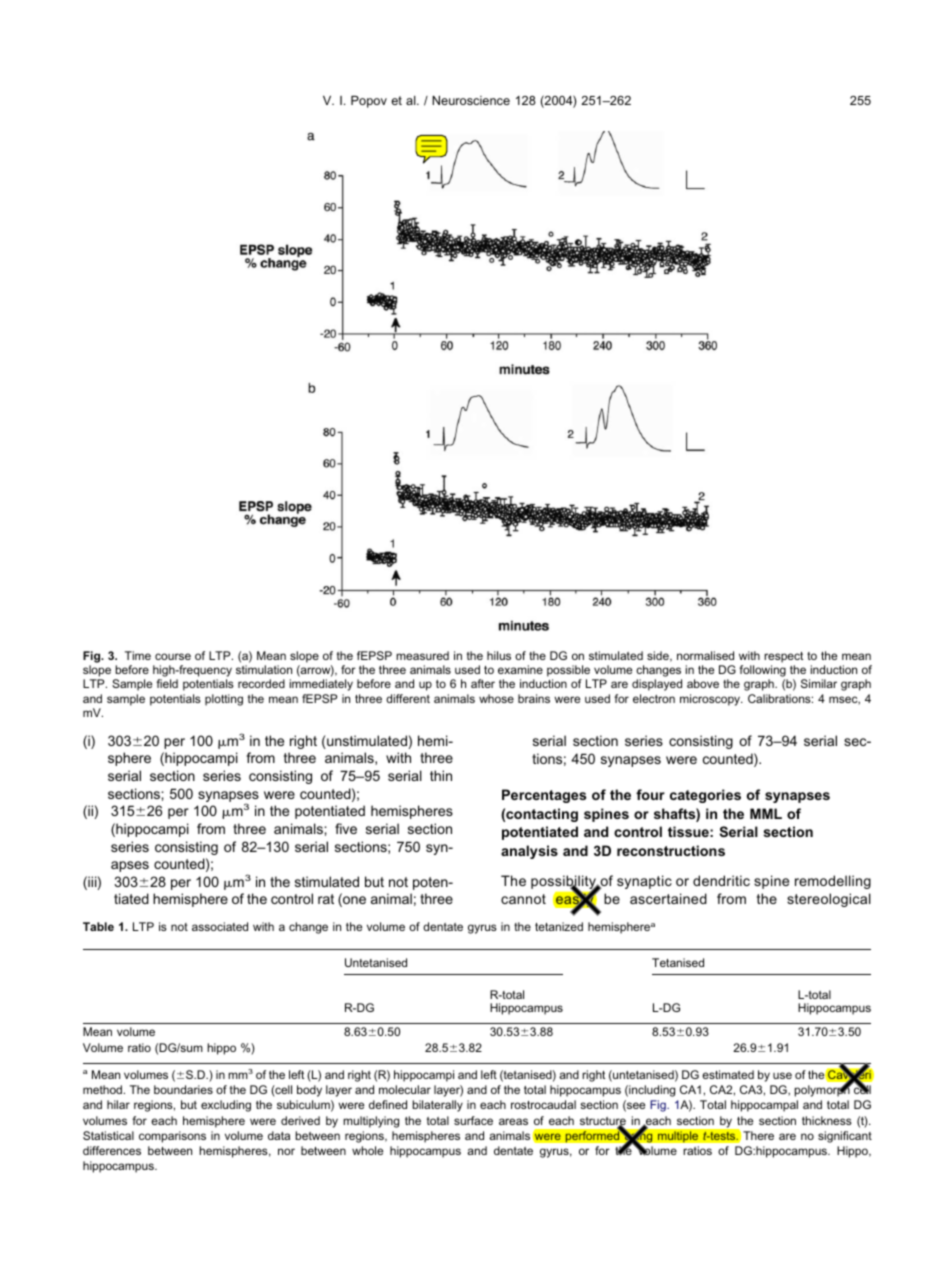 The image size is (952, 1270). Describe the element at coordinates (441, 775) in the image. I see `thin` at that location.
